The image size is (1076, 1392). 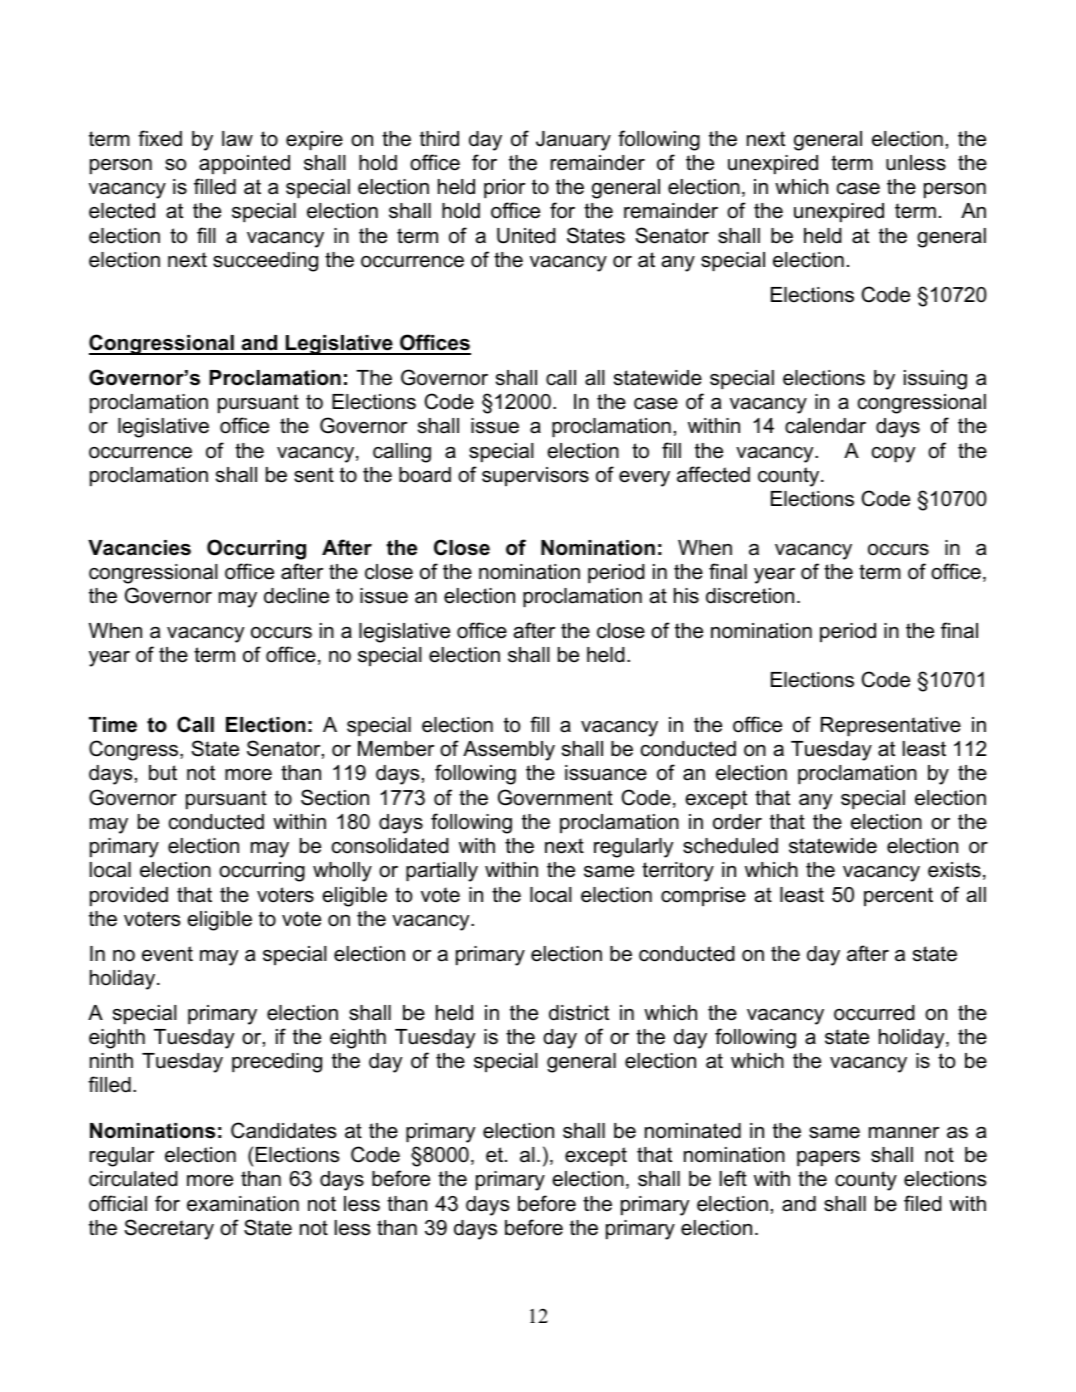 I want to click on nominated, so click(x=693, y=1131).
